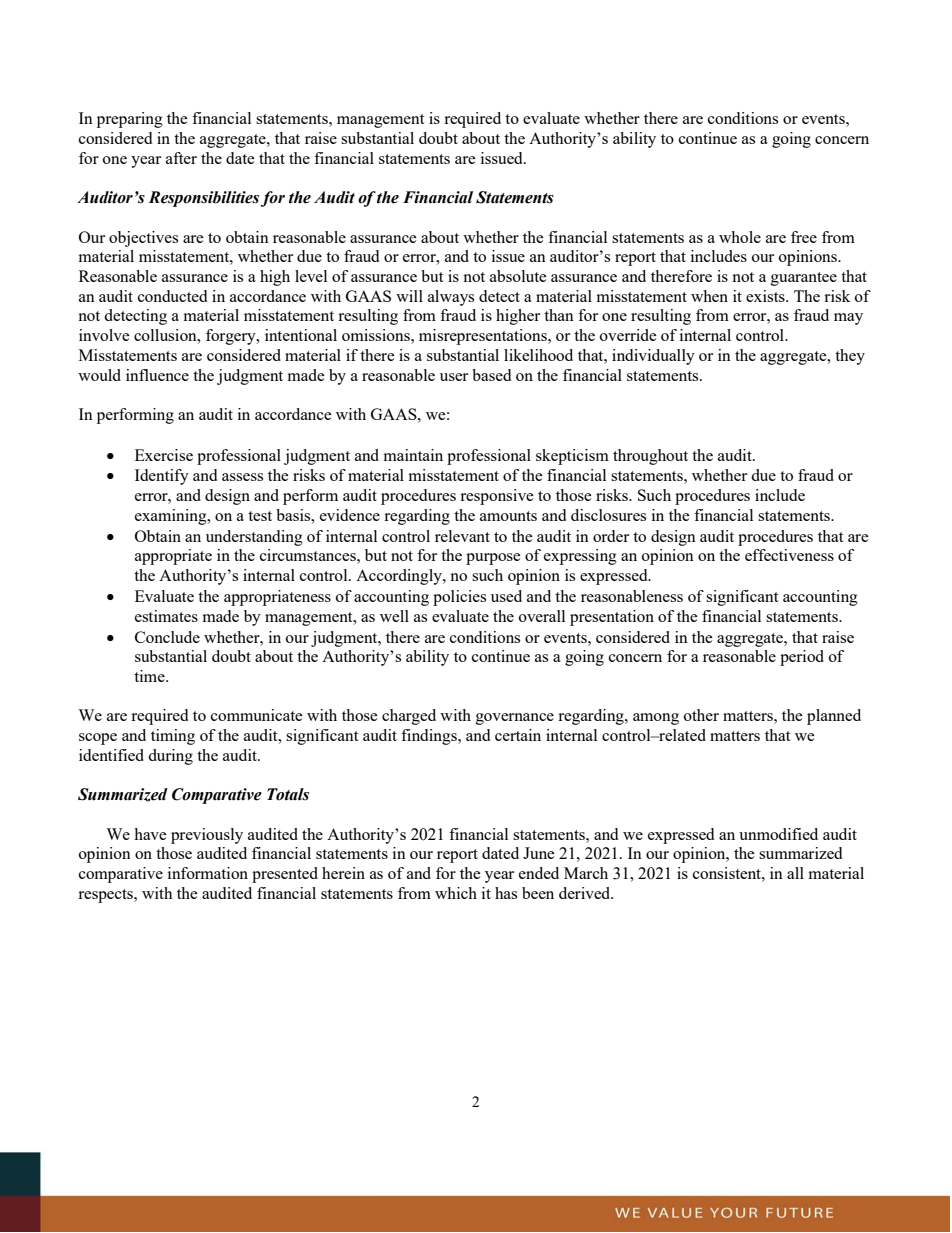 The image size is (952, 1233). What do you see at coordinates (740, 237) in the page?
I see `whole` at bounding box center [740, 237].
